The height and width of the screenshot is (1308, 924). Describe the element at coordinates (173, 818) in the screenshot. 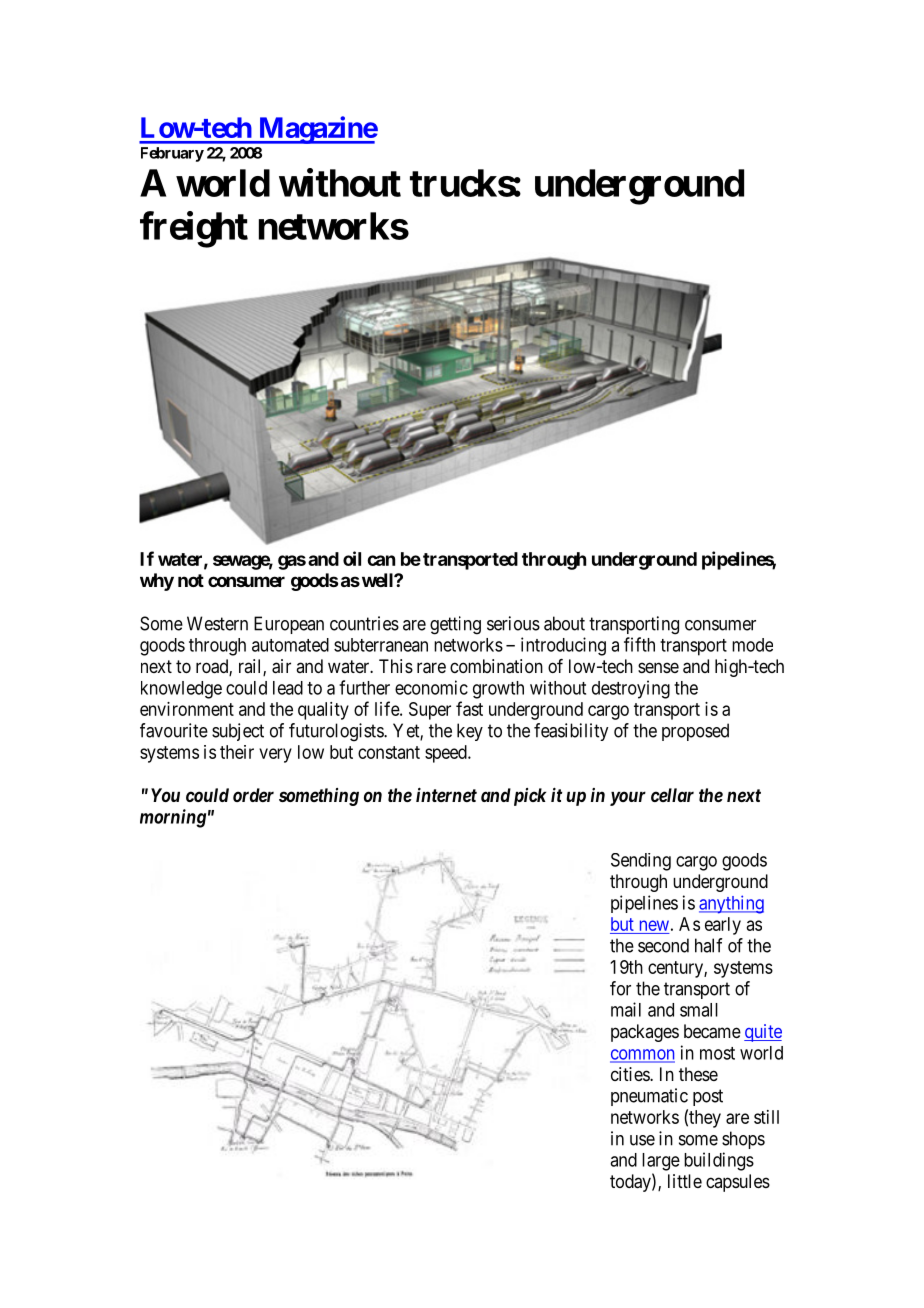

I see `morning` at that location.
